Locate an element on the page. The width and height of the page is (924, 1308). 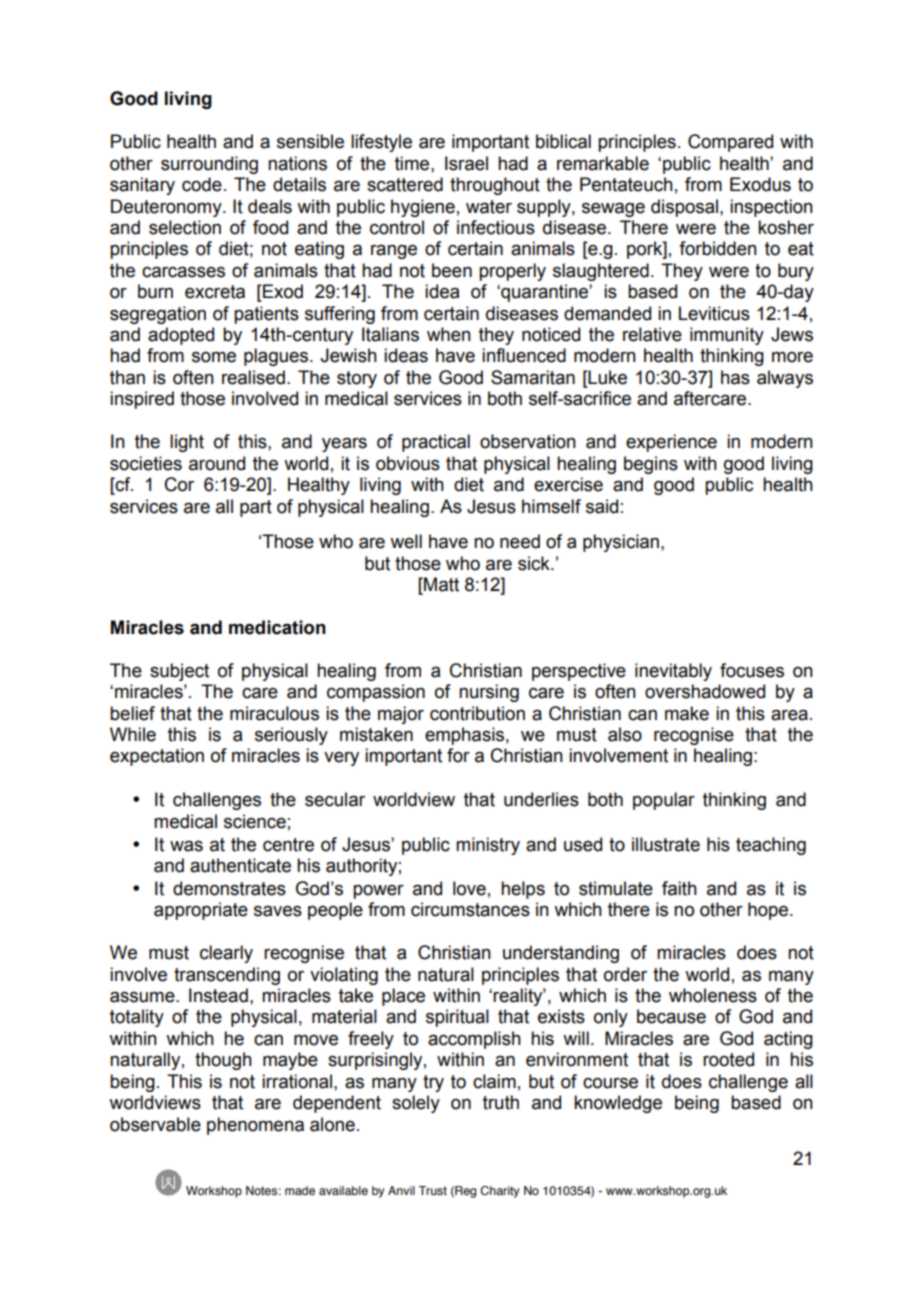
faith is located at coordinates (679, 888).
